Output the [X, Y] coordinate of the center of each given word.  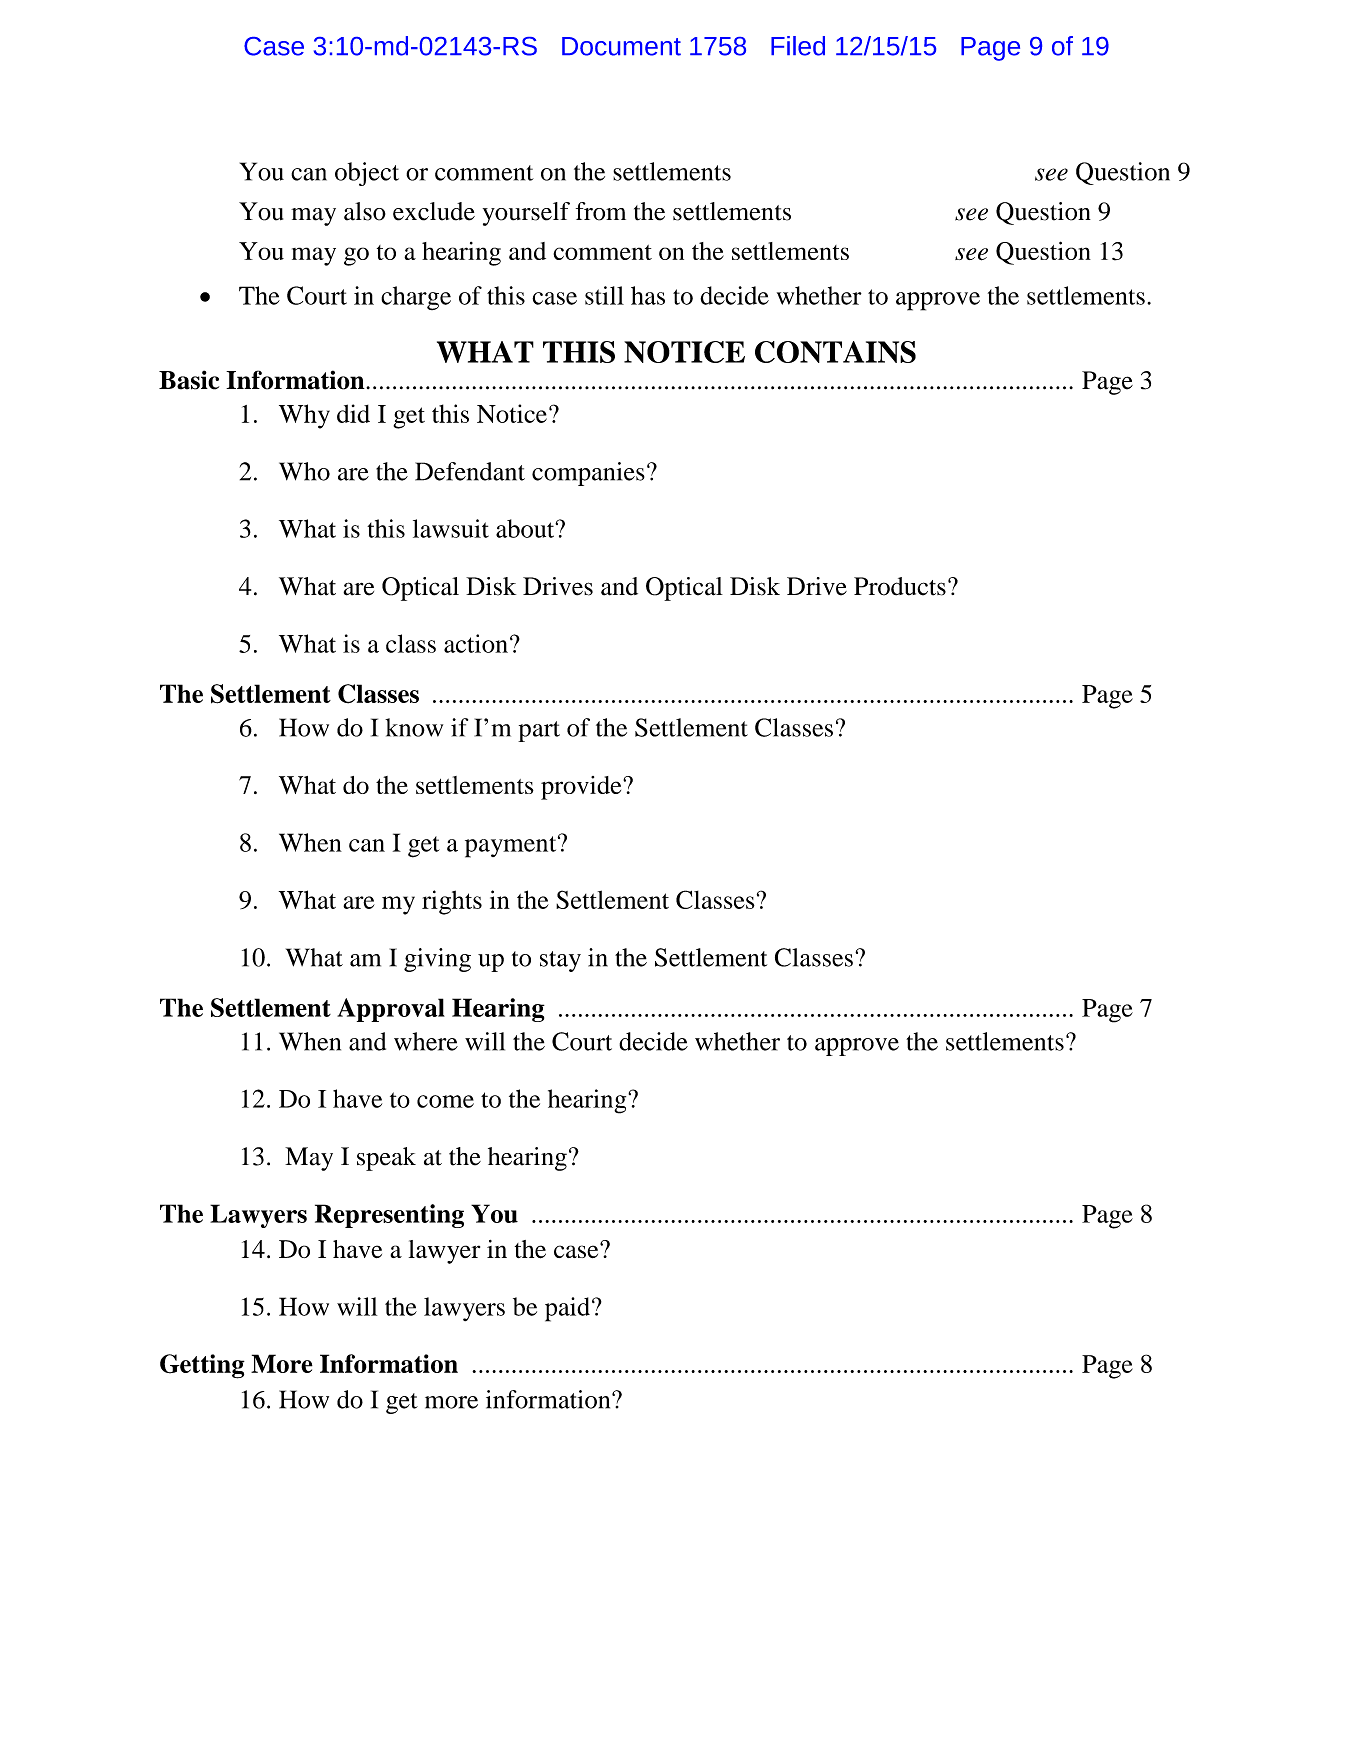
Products [900, 586]
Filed [798, 46]
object [367, 174]
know [414, 727]
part [539, 731]
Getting [202, 1366]
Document [621, 46]
